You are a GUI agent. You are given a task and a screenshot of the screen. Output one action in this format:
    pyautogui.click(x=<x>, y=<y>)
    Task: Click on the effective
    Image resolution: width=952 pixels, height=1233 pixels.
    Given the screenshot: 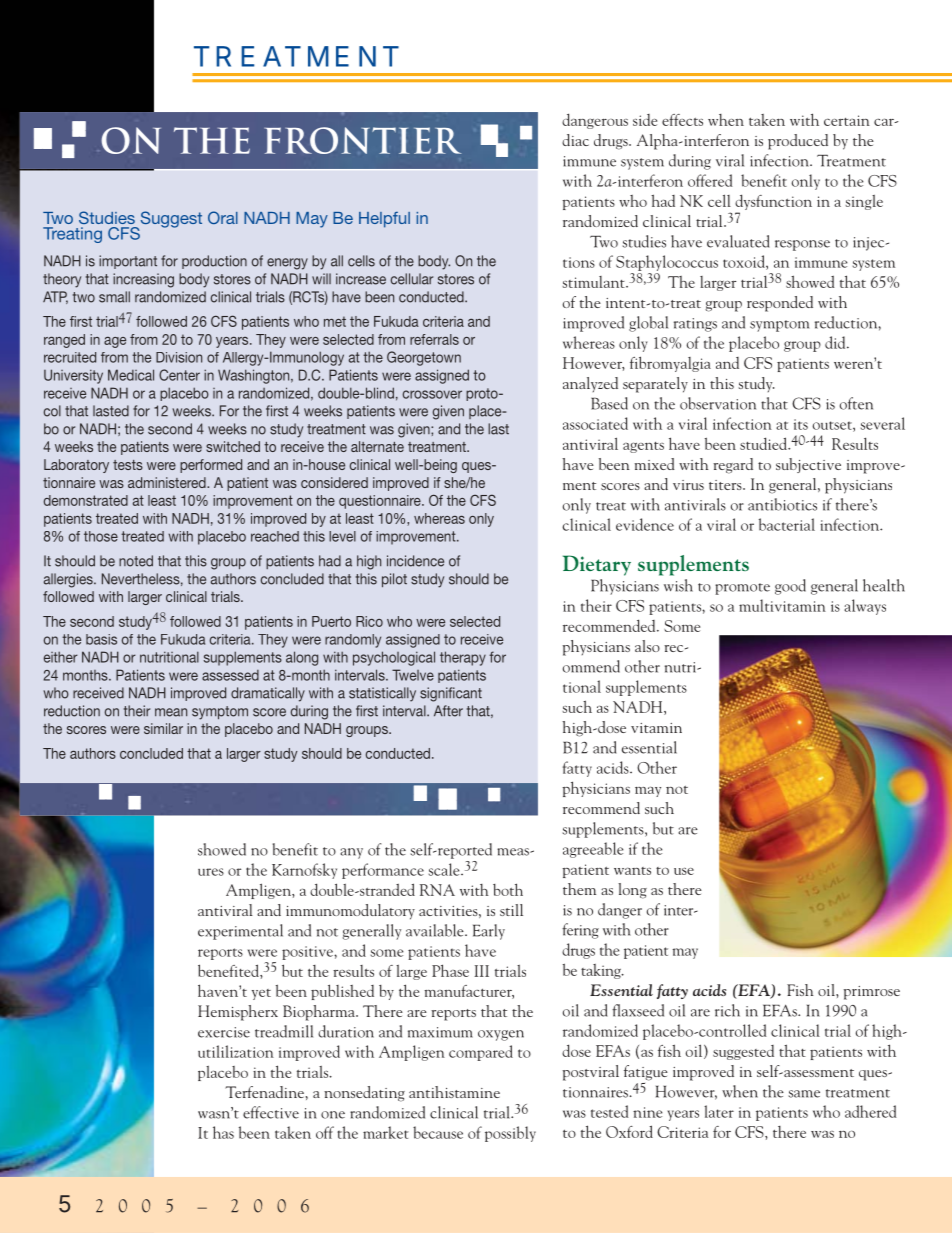 What is the action you would take?
    pyautogui.click(x=271, y=1112)
